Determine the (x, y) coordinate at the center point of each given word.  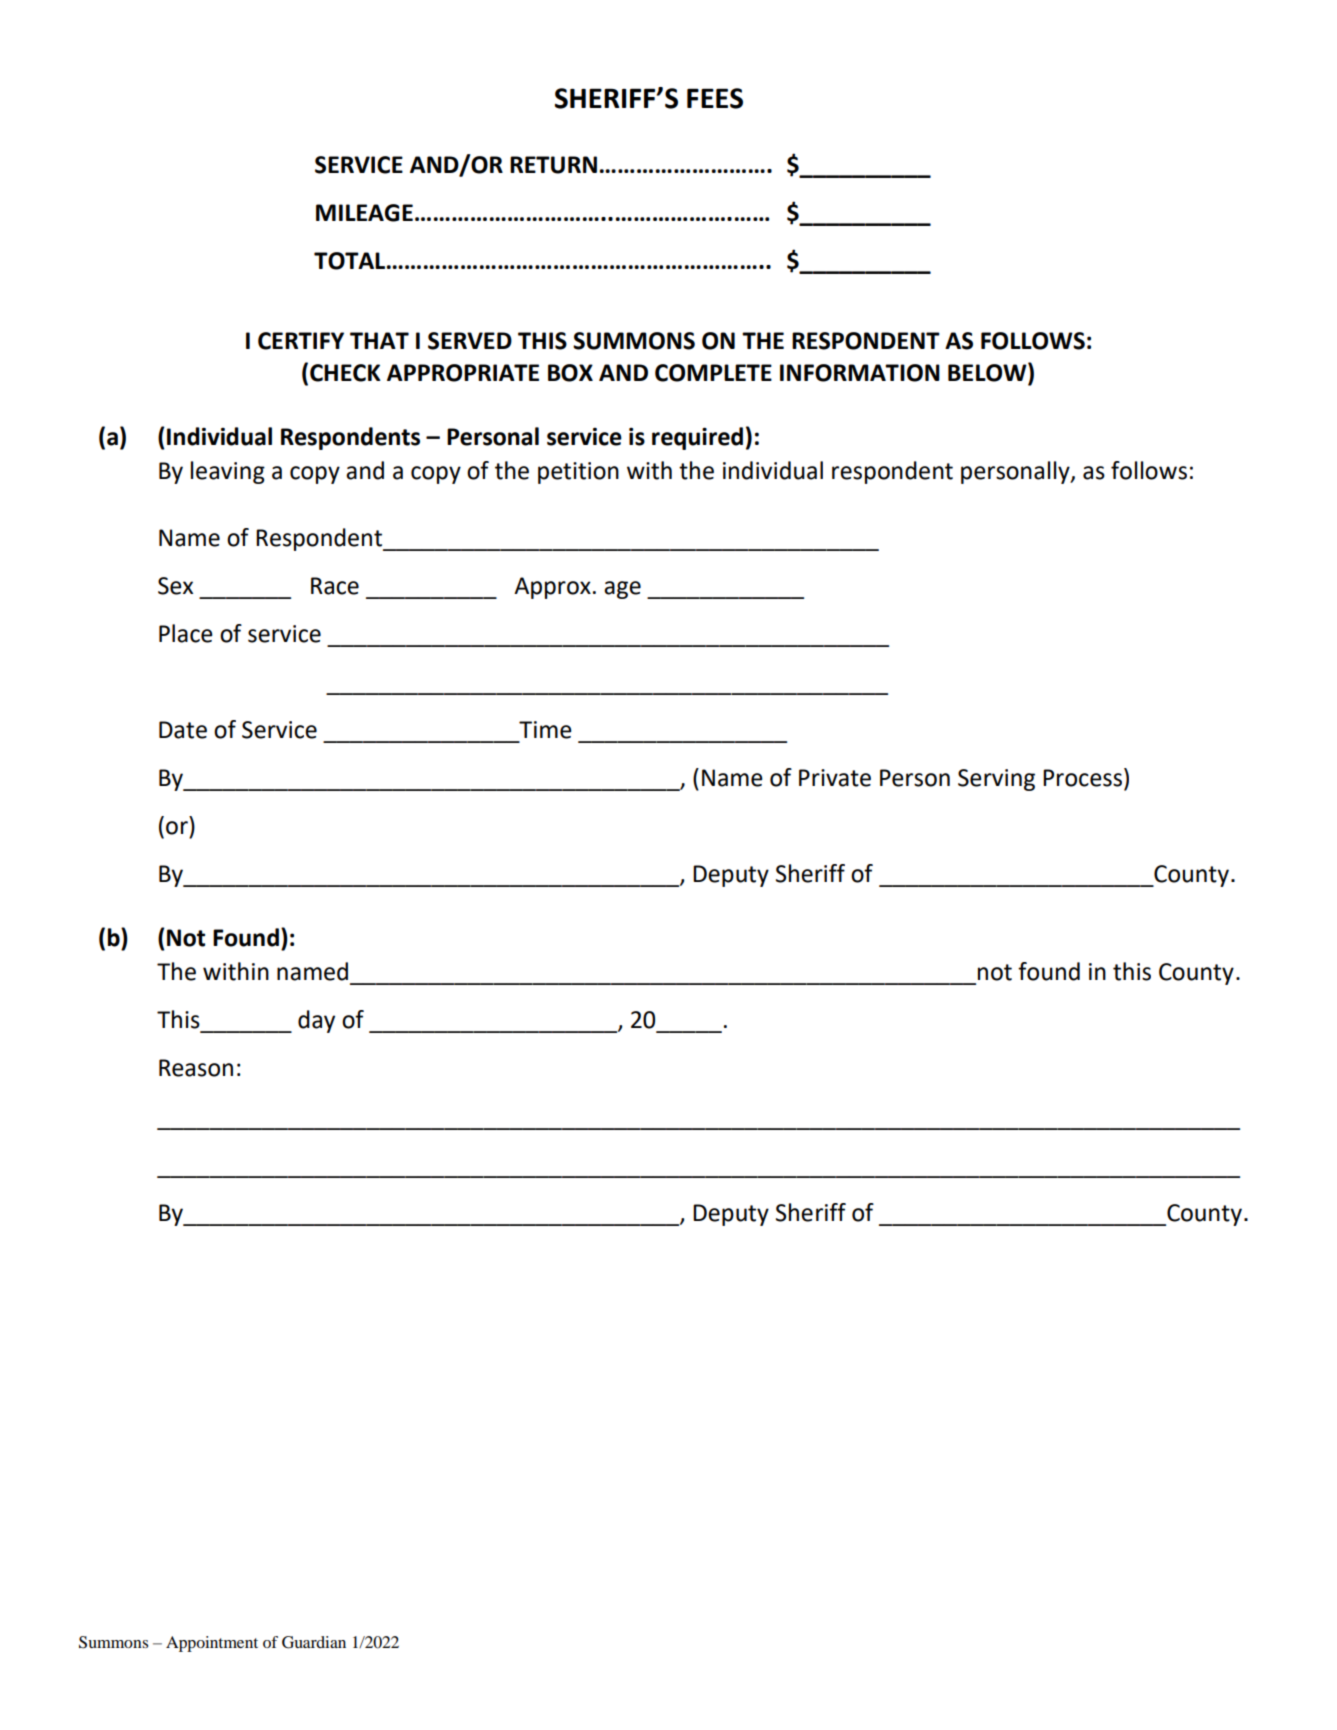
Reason (196, 1068)
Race (335, 586)
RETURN (553, 165)
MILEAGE (364, 213)
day (316, 1021)
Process (1082, 778)
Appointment (212, 1644)
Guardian (314, 1642)
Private (835, 778)
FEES (715, 98)
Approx (552, 588)
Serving (996, 780)
